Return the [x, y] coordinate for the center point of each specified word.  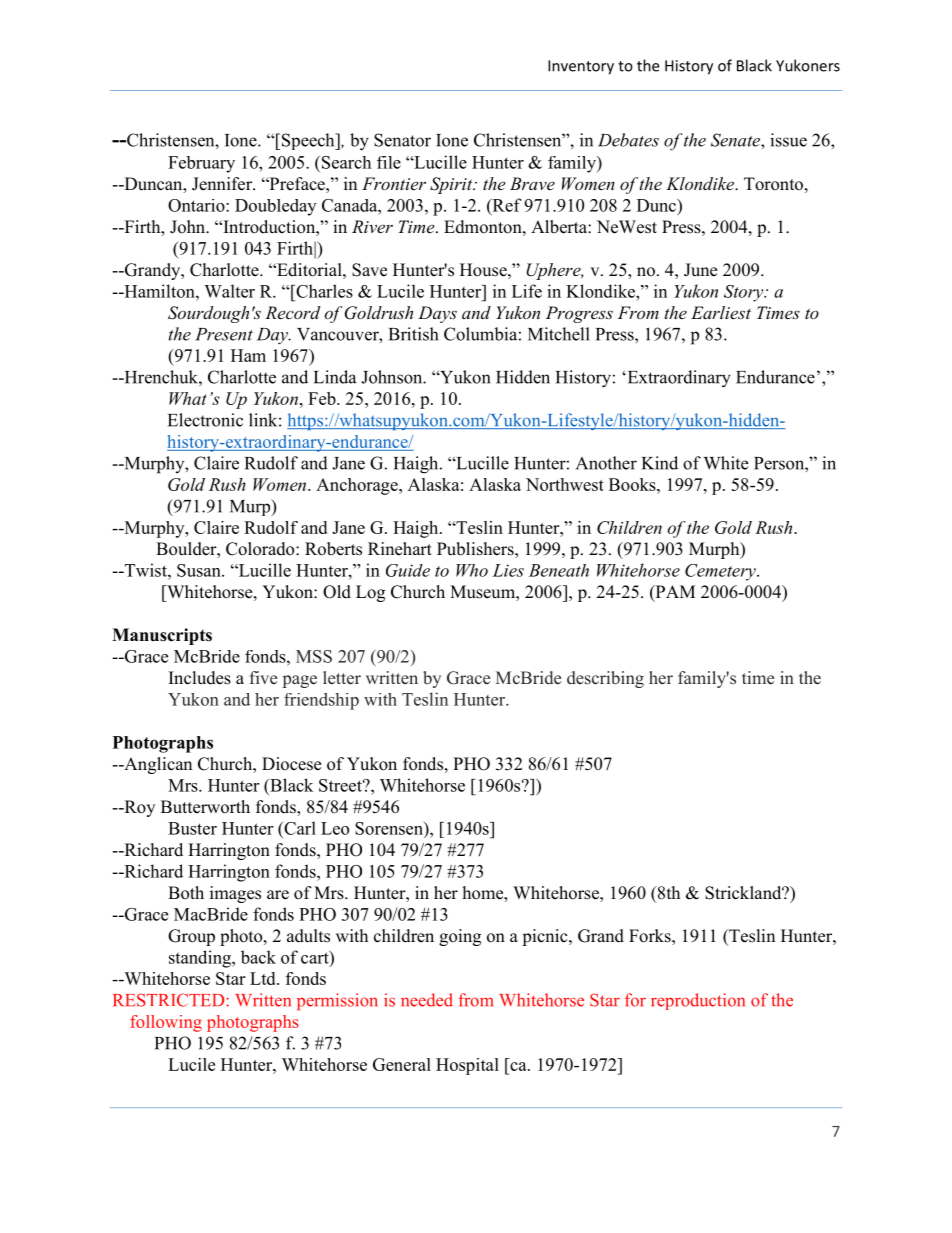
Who [472, 570]
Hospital [467, 1066]
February [201, 164]
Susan [200, 570]
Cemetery [721, 572]
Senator [402, 140]
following [166, 1023]
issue [788, 140]
